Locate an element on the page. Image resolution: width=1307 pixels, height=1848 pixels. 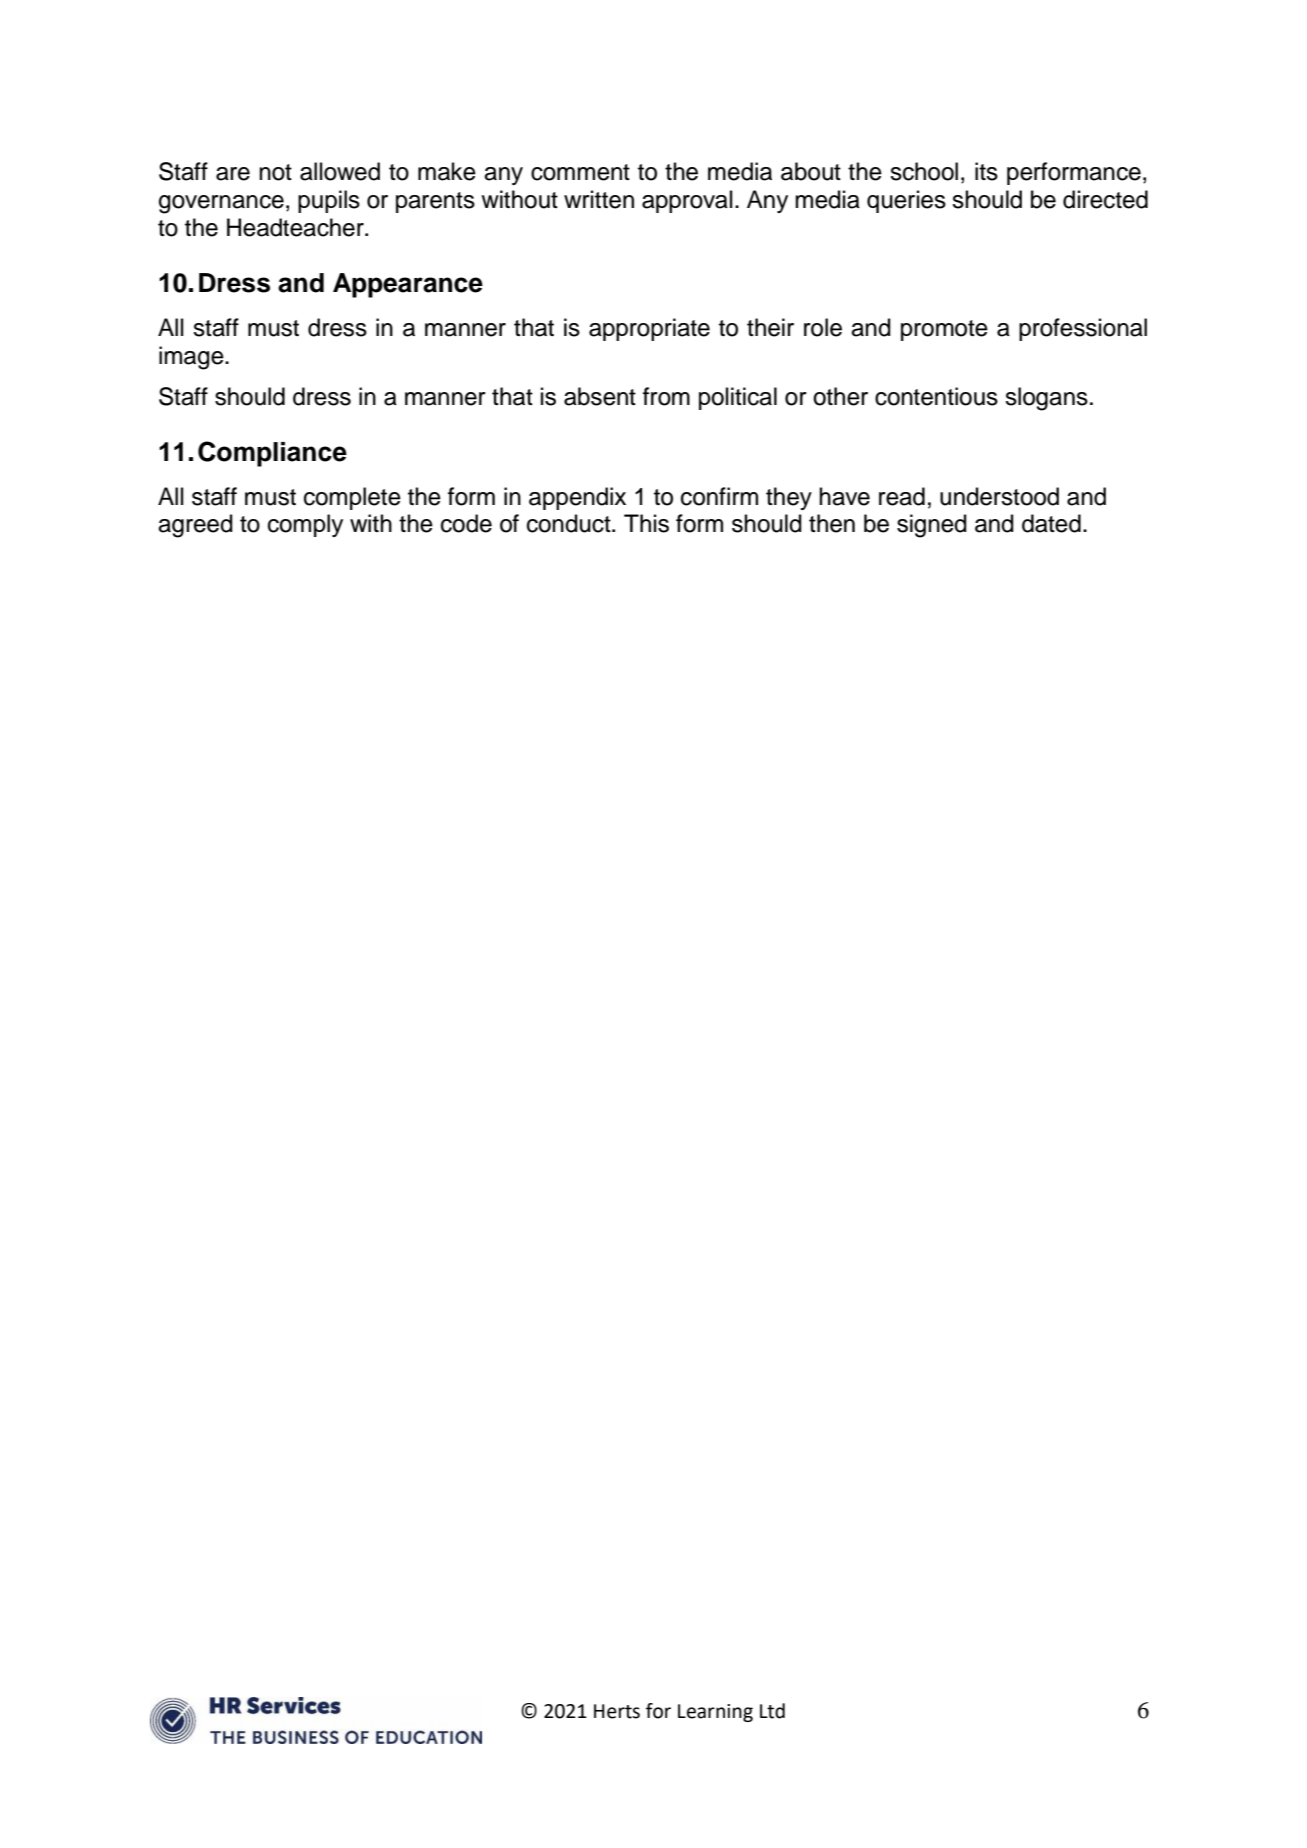
Herts is located at coordinates (617, 1711).
